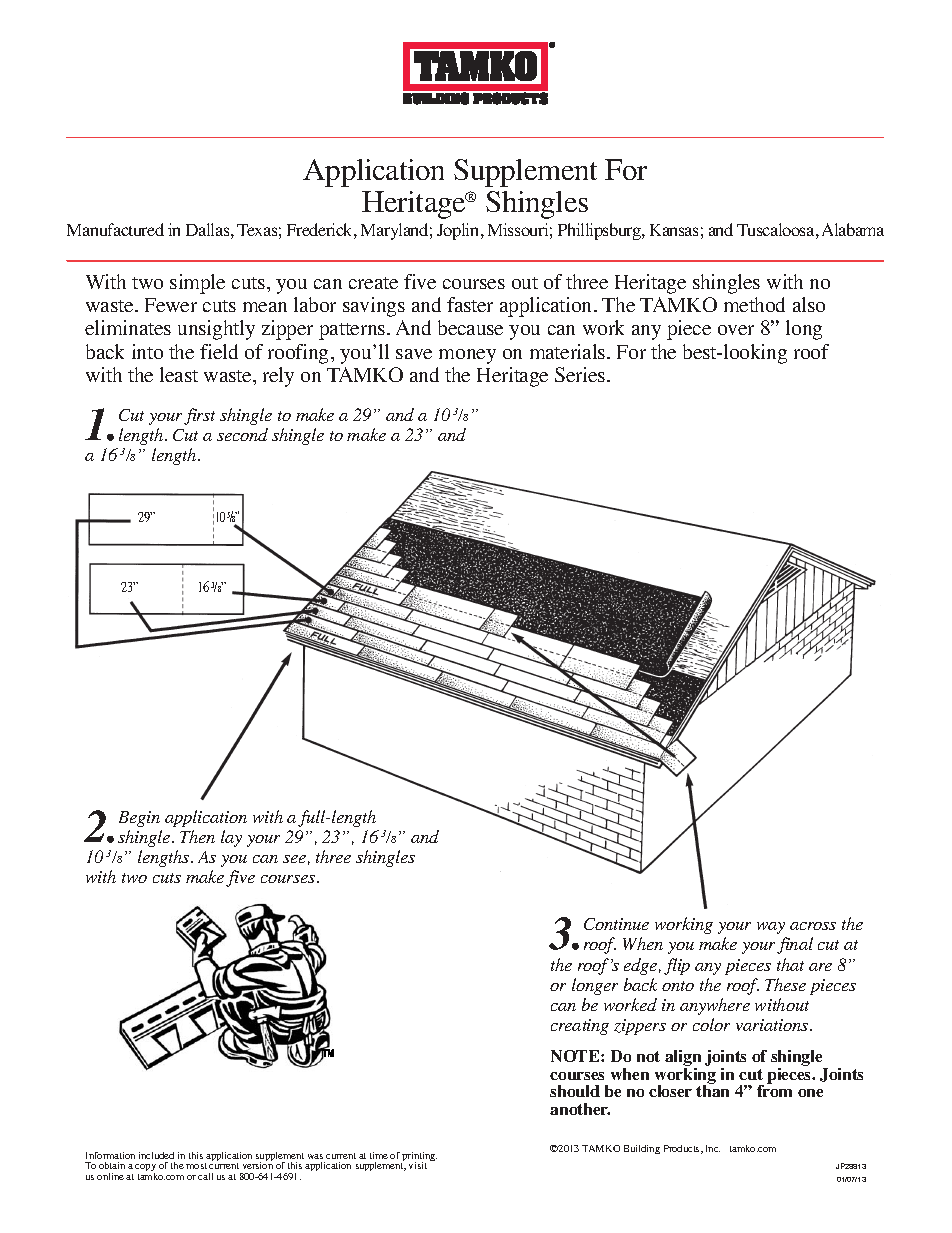  Describe the element at coordinates (294, 859) in the screenshot. I see `see` at that location.
